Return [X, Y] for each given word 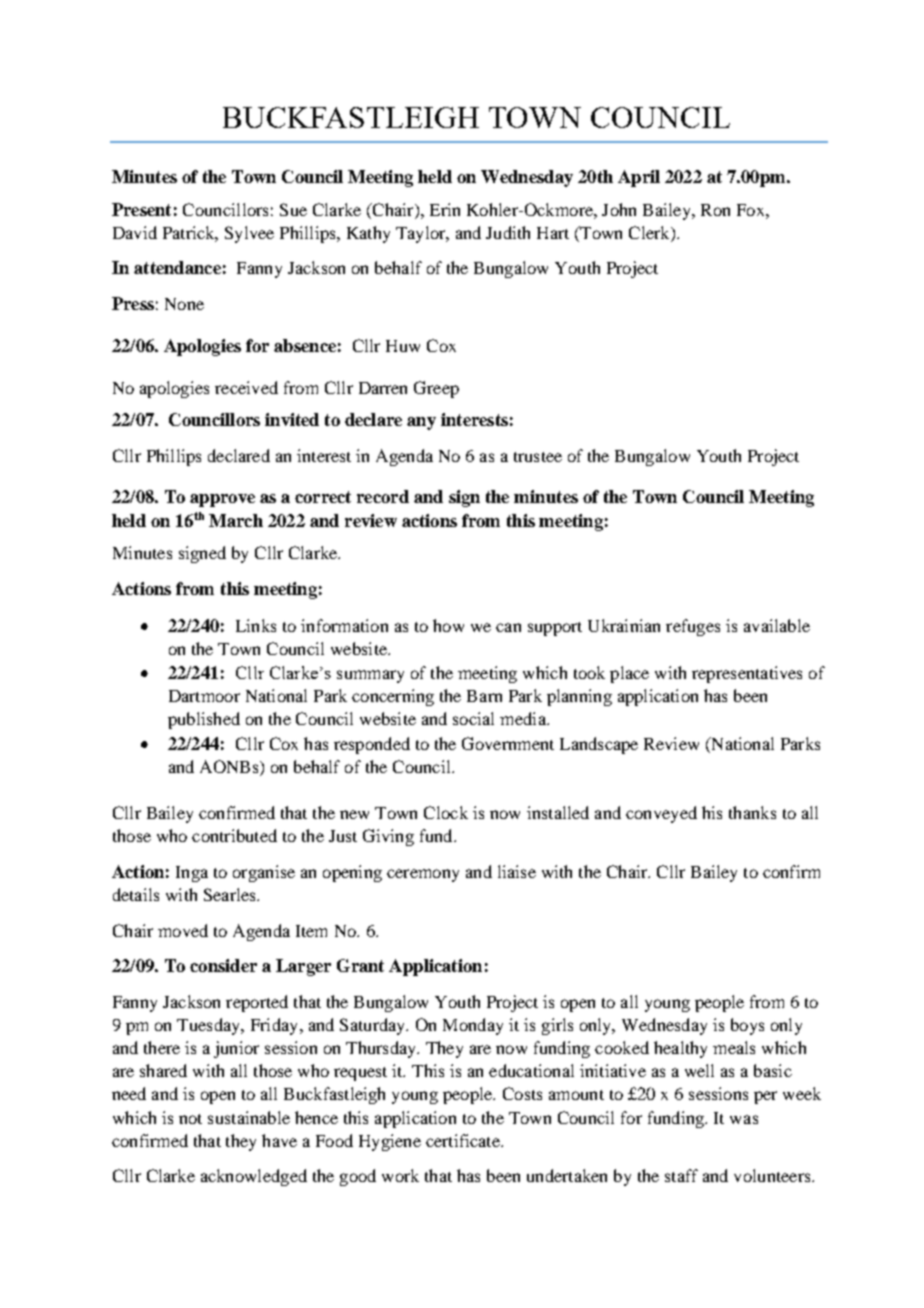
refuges [693, 627]
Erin [445, 209]
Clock [446, 812]
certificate [464, 1140]
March [236, 520]
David [135, 232]
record [383, 496]
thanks [752, 812]
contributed [234, 835]
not [190, 1119]
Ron [715, 210]
